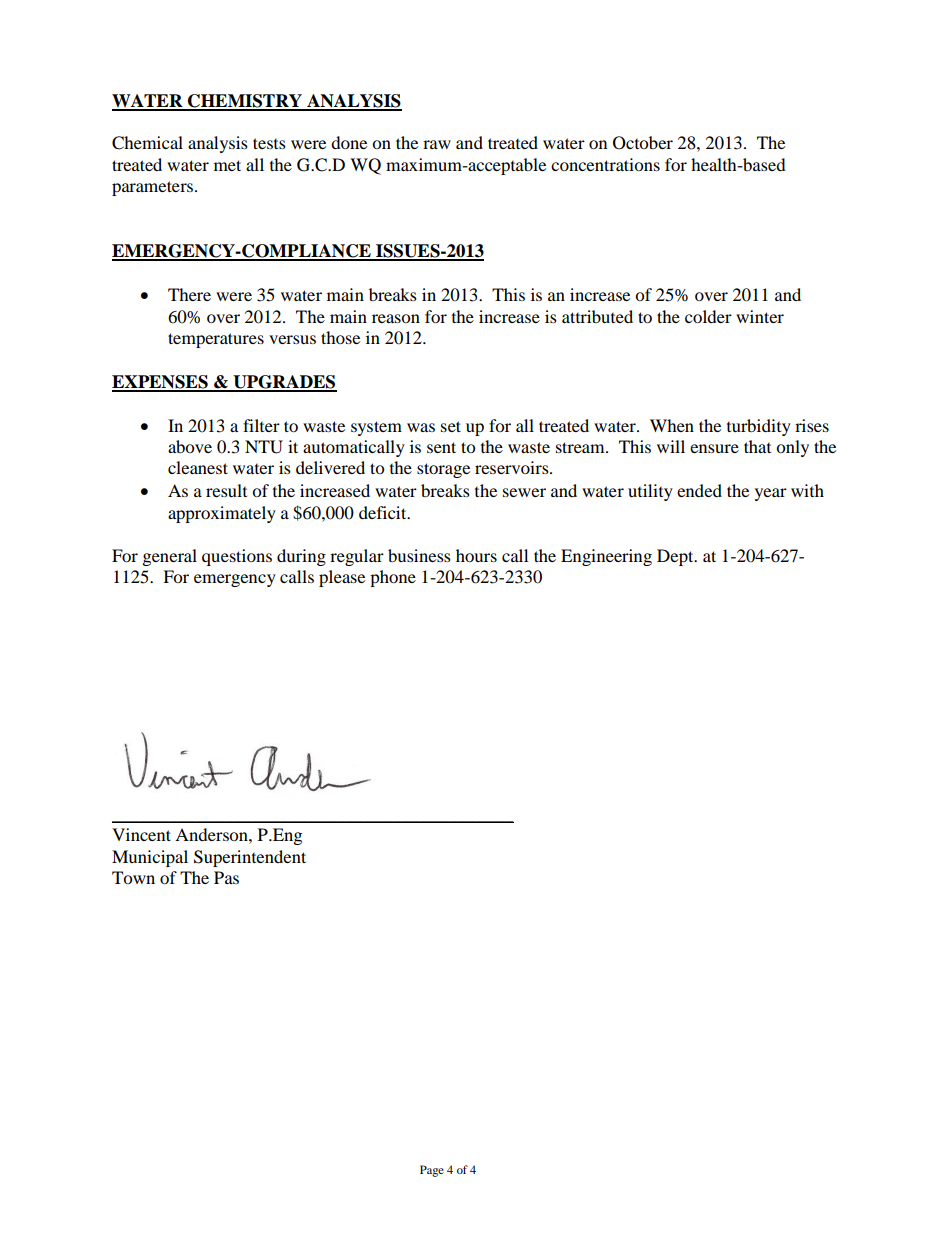  Describe the element at coordinates (432, 1171) in the image. I see `Page` at that location.
